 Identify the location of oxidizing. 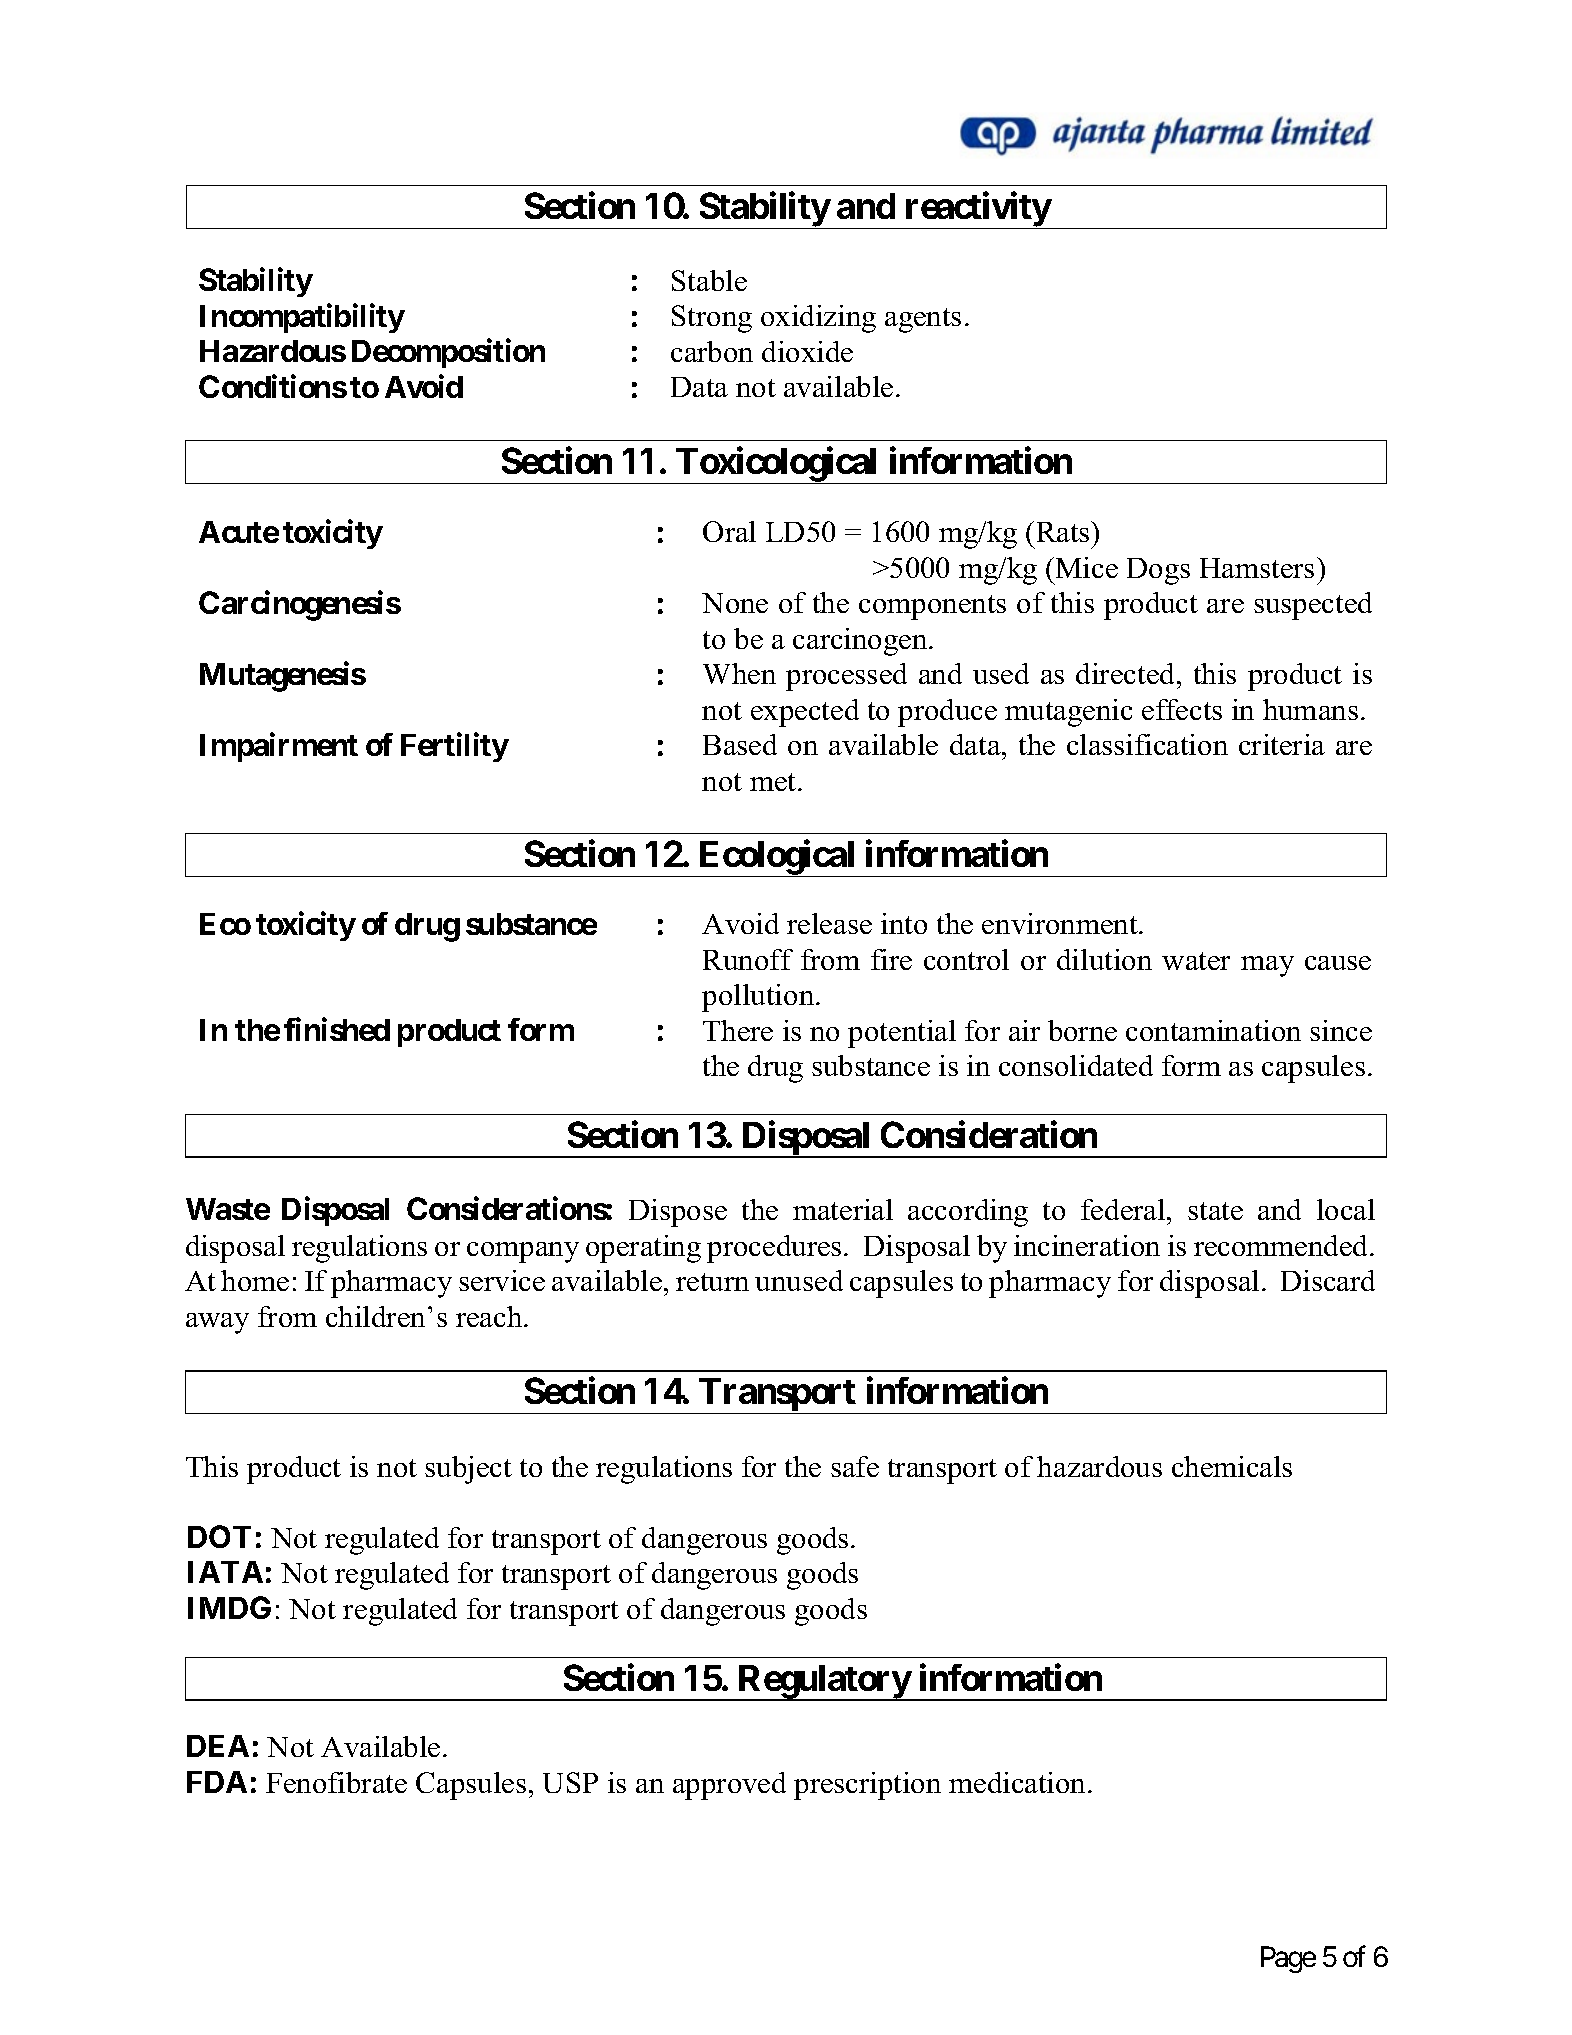
(818, 319).
